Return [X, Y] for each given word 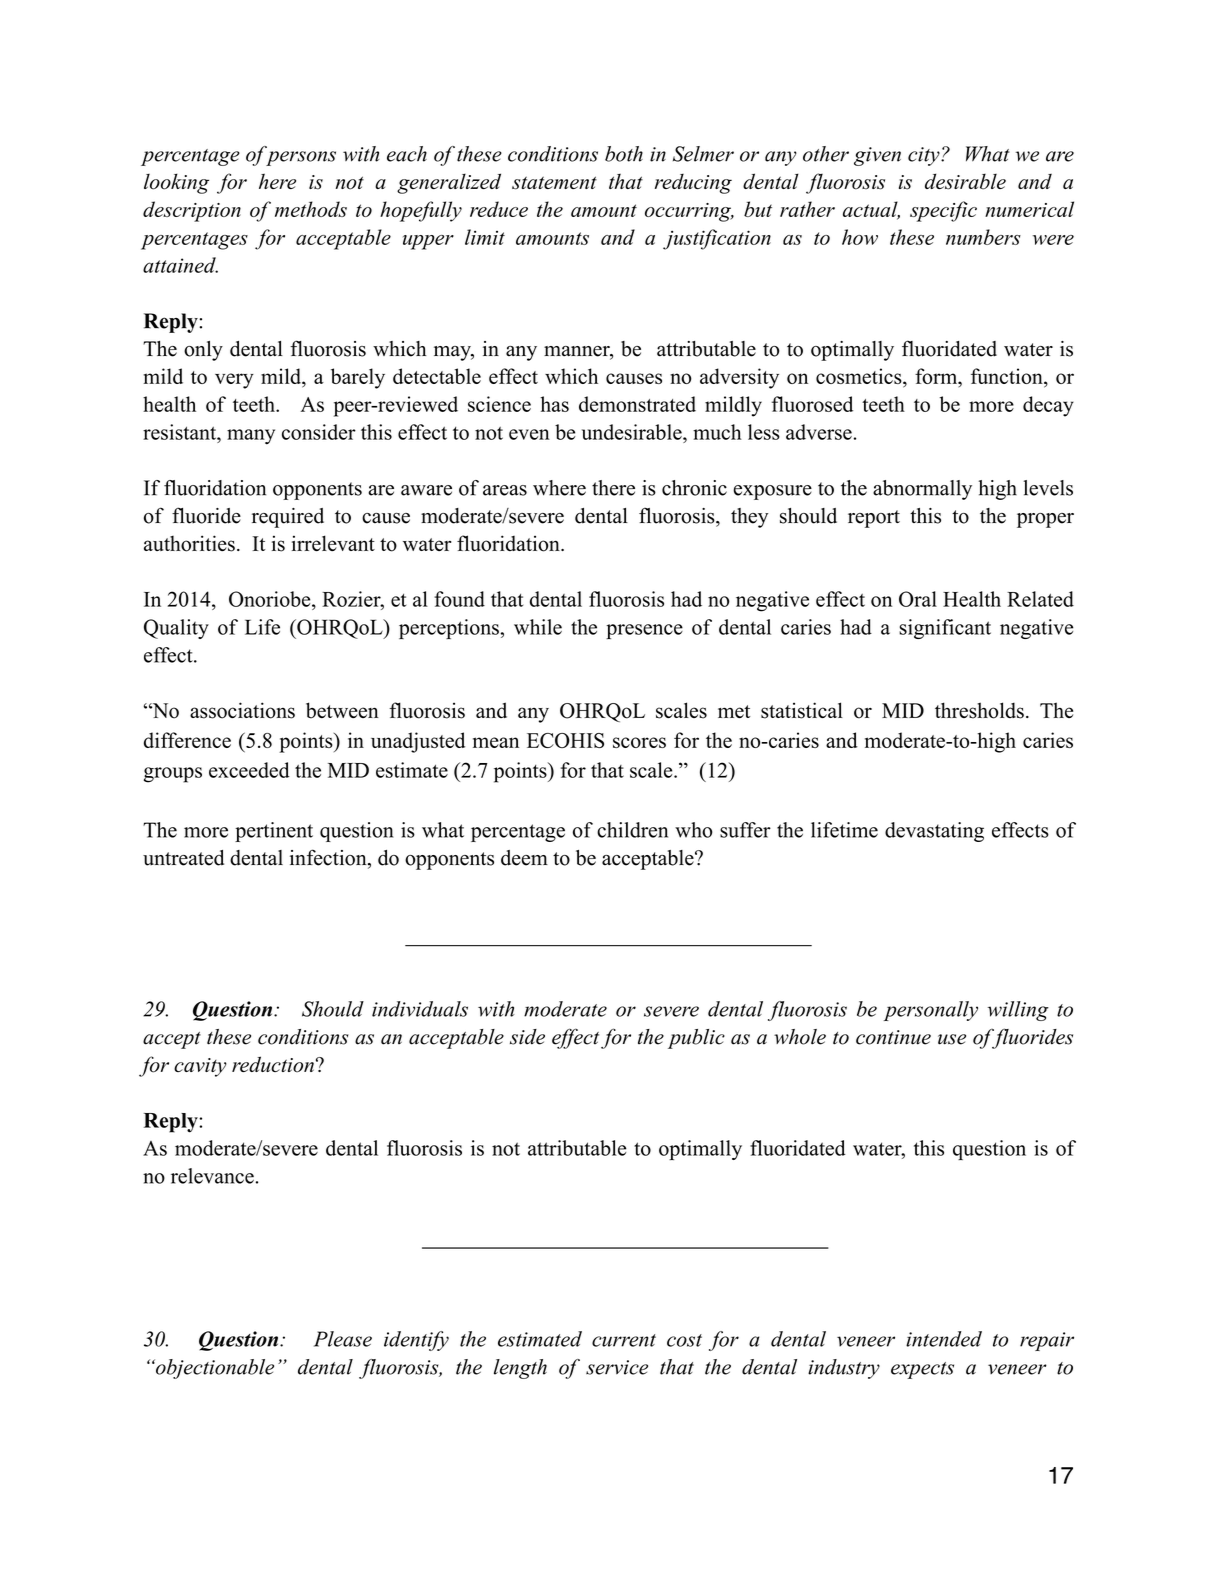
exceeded [249, 770]
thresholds [979, 710]
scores [639, 742]
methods [311, 209]
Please [343, 1339]
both [624, 154]
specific [943, 211]
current [624, 1340]
